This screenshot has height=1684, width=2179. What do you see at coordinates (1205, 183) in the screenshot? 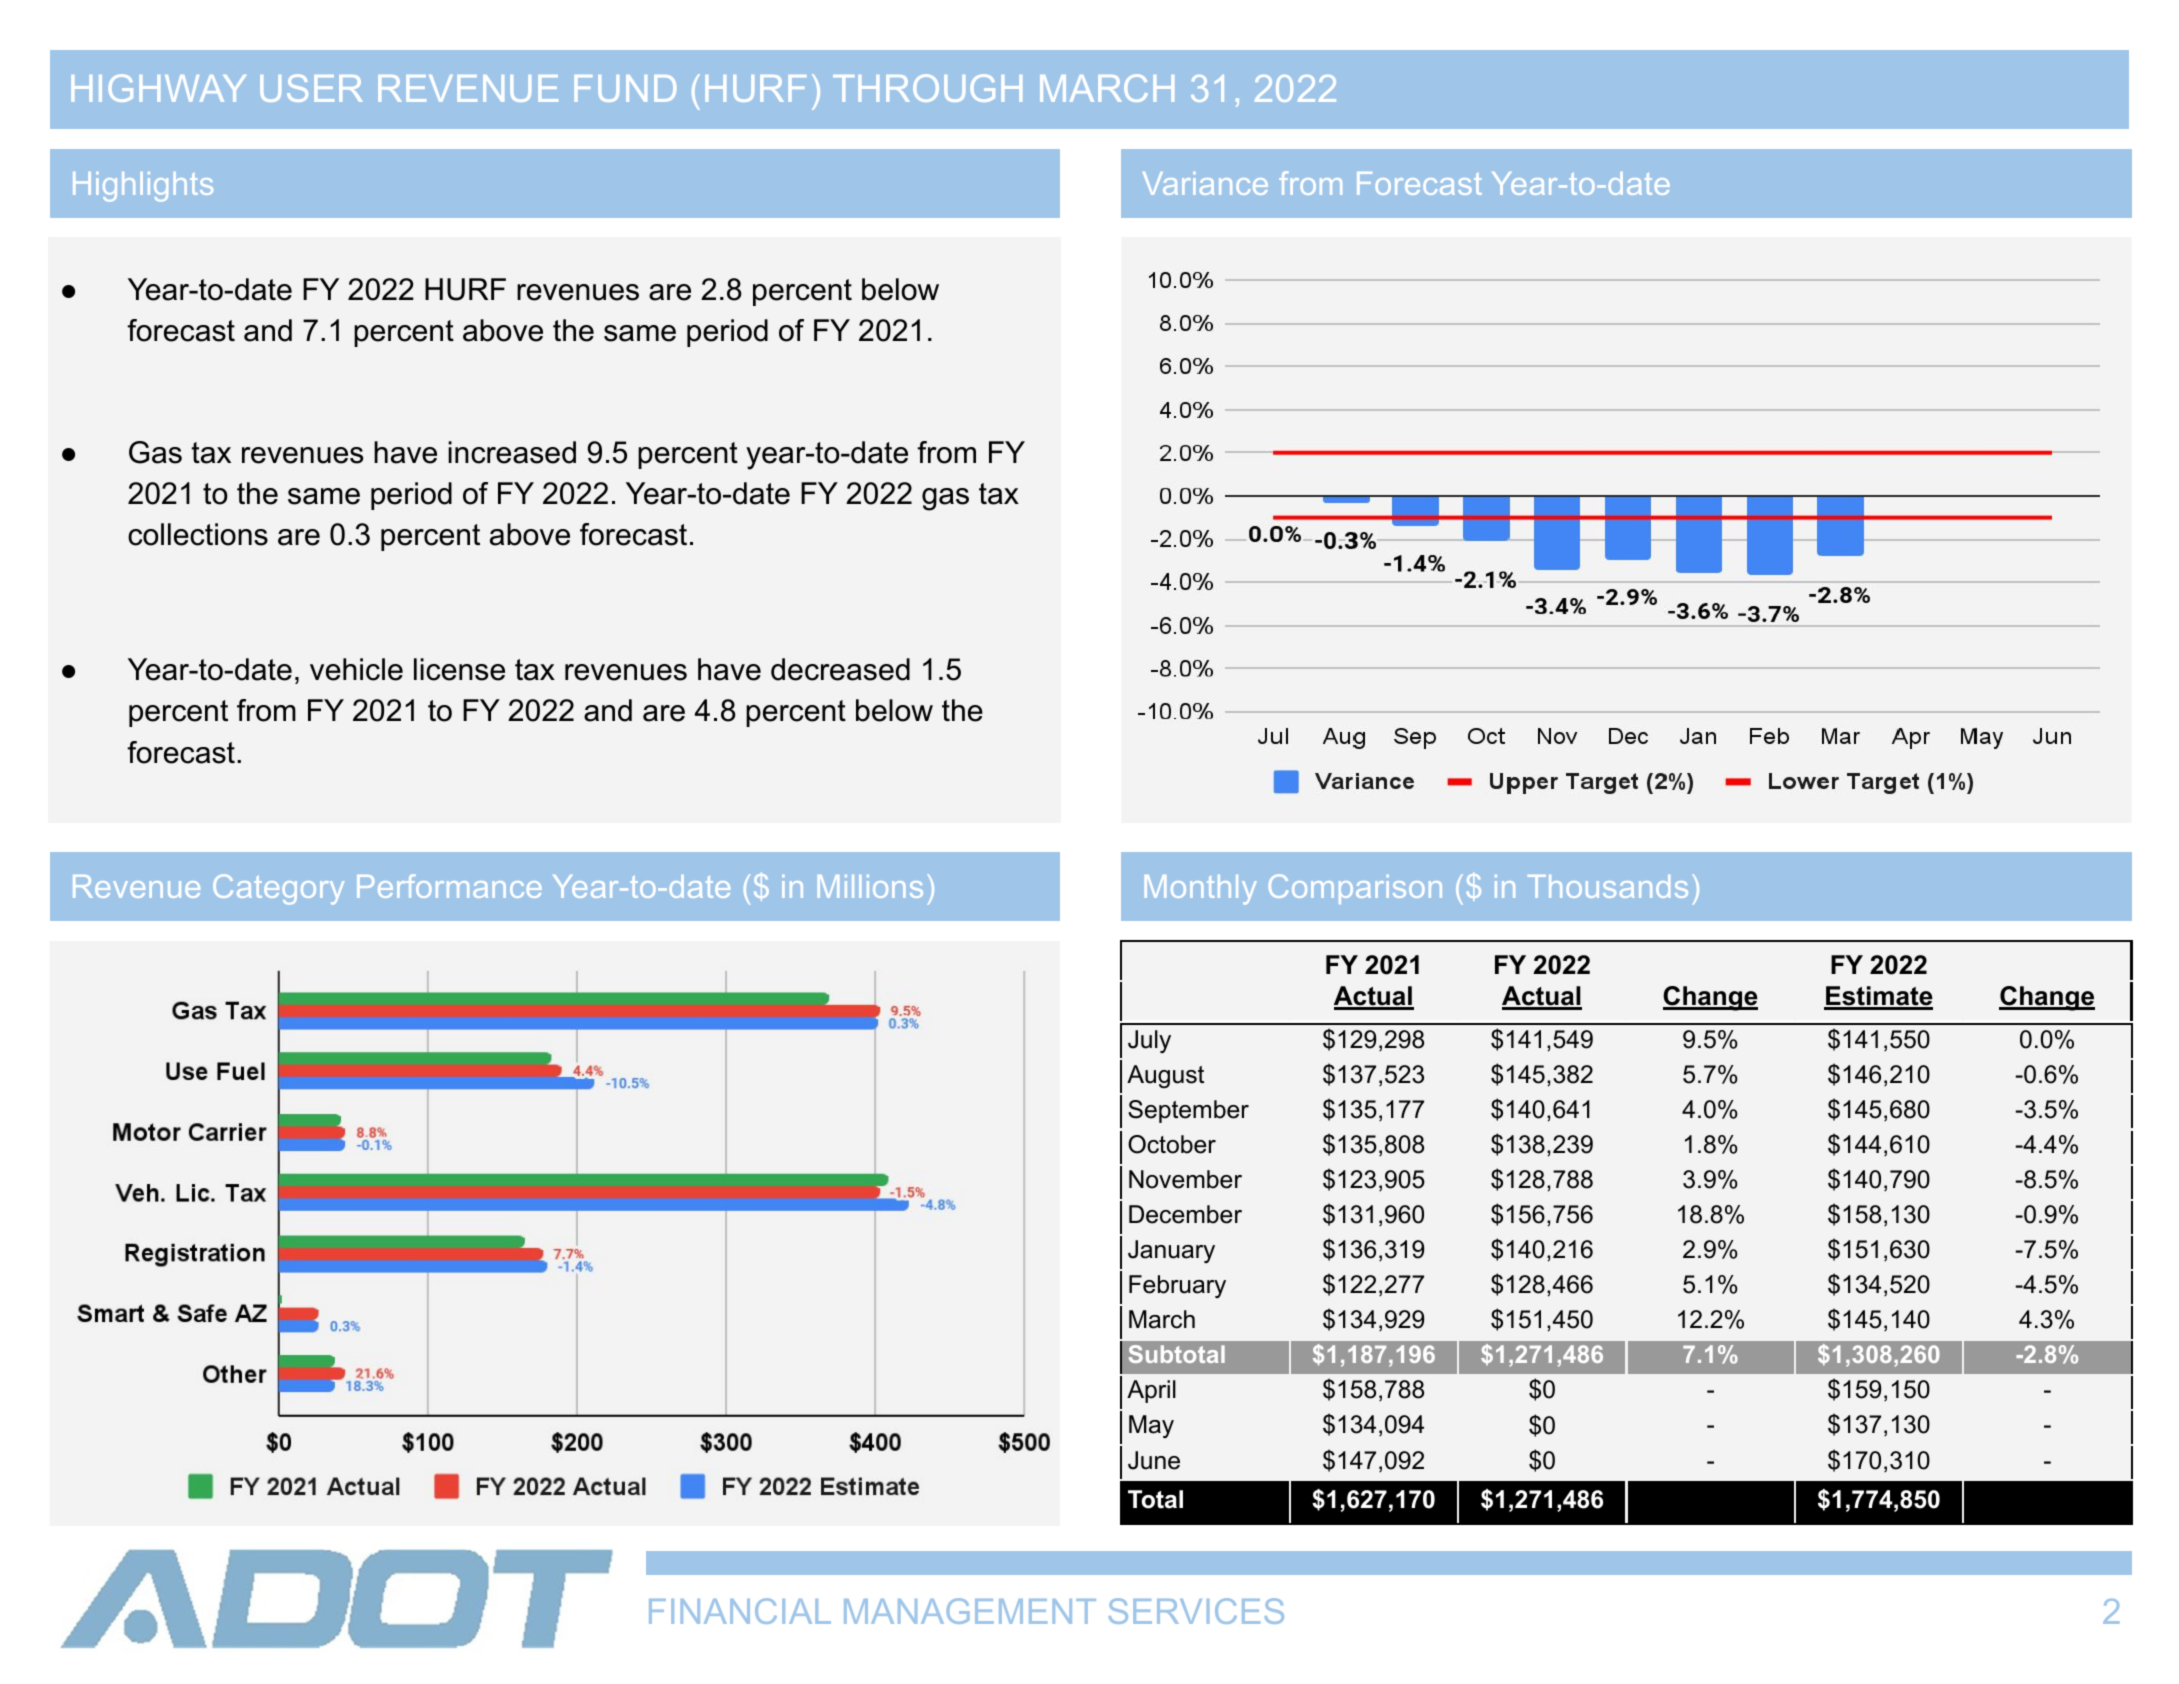
I see `Variance` at bounding box center [1205, 183].
